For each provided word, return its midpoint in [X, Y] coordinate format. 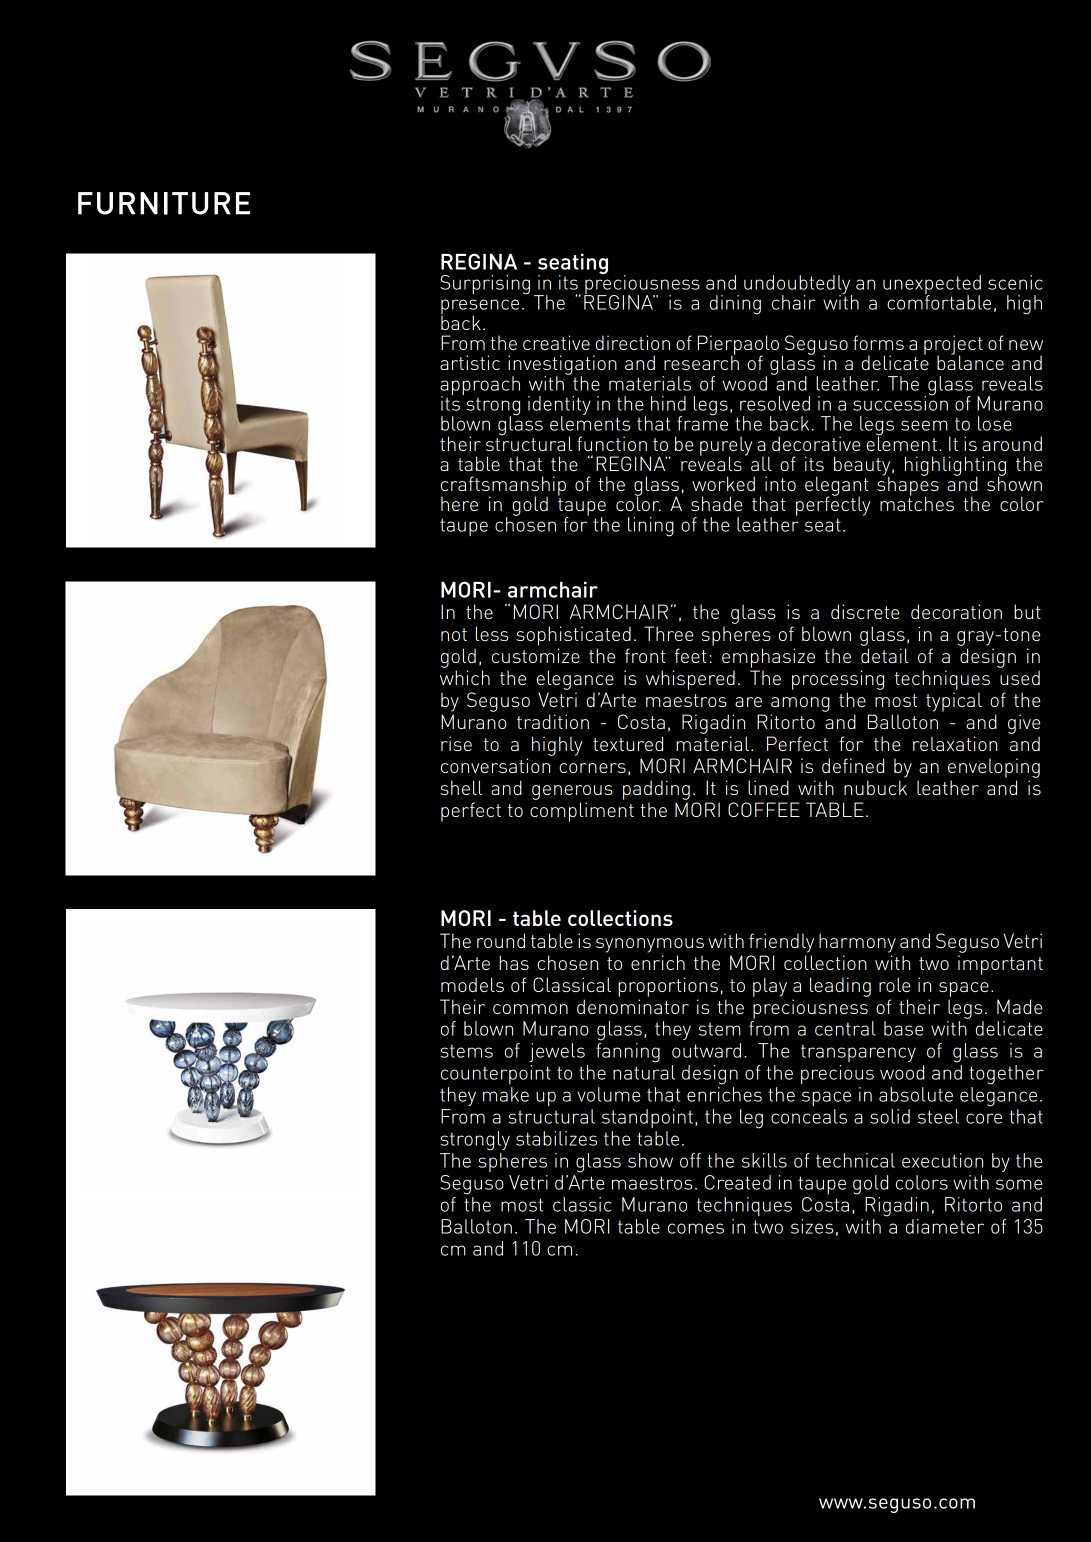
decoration [956, 611]
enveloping [994, 768]
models [472, 984]
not [454, 634]
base [903, 1028]
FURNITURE [164, 203]
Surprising [485, 285]
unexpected [932, 286]
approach [480, 386]
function [612, 443]
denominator [633, 1006]
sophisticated [573, 636]
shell [461, 787]
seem [924, 425]
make [506, 1094]
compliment [582, 812]
